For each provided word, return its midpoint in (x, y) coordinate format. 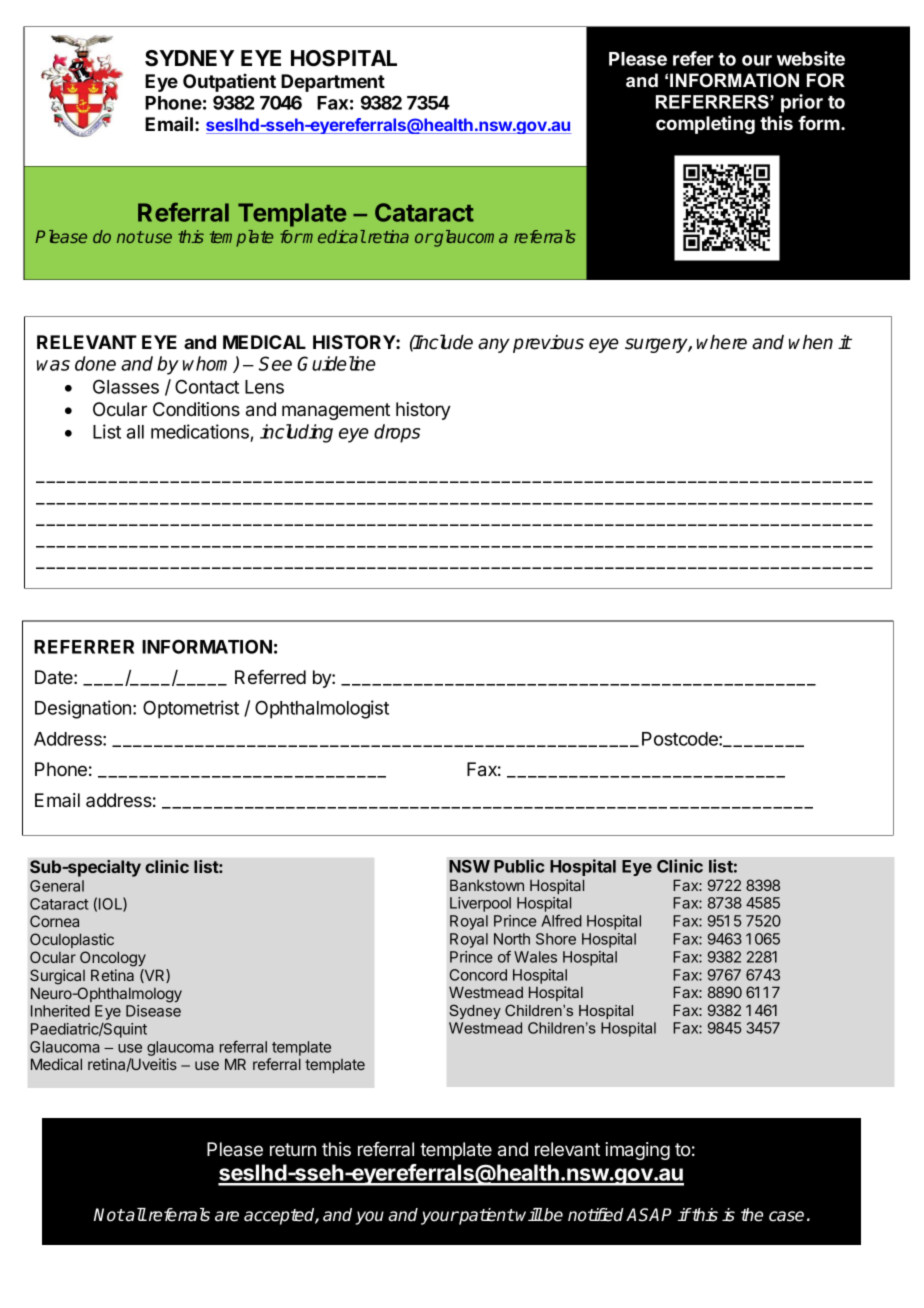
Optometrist (191, 709)
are (227, 1216)
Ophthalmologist (322, 709)
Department (333, 83)
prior (802, 103)
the (752, 1215)
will (529, 1214)
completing (705, 124)
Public (519, 866)
